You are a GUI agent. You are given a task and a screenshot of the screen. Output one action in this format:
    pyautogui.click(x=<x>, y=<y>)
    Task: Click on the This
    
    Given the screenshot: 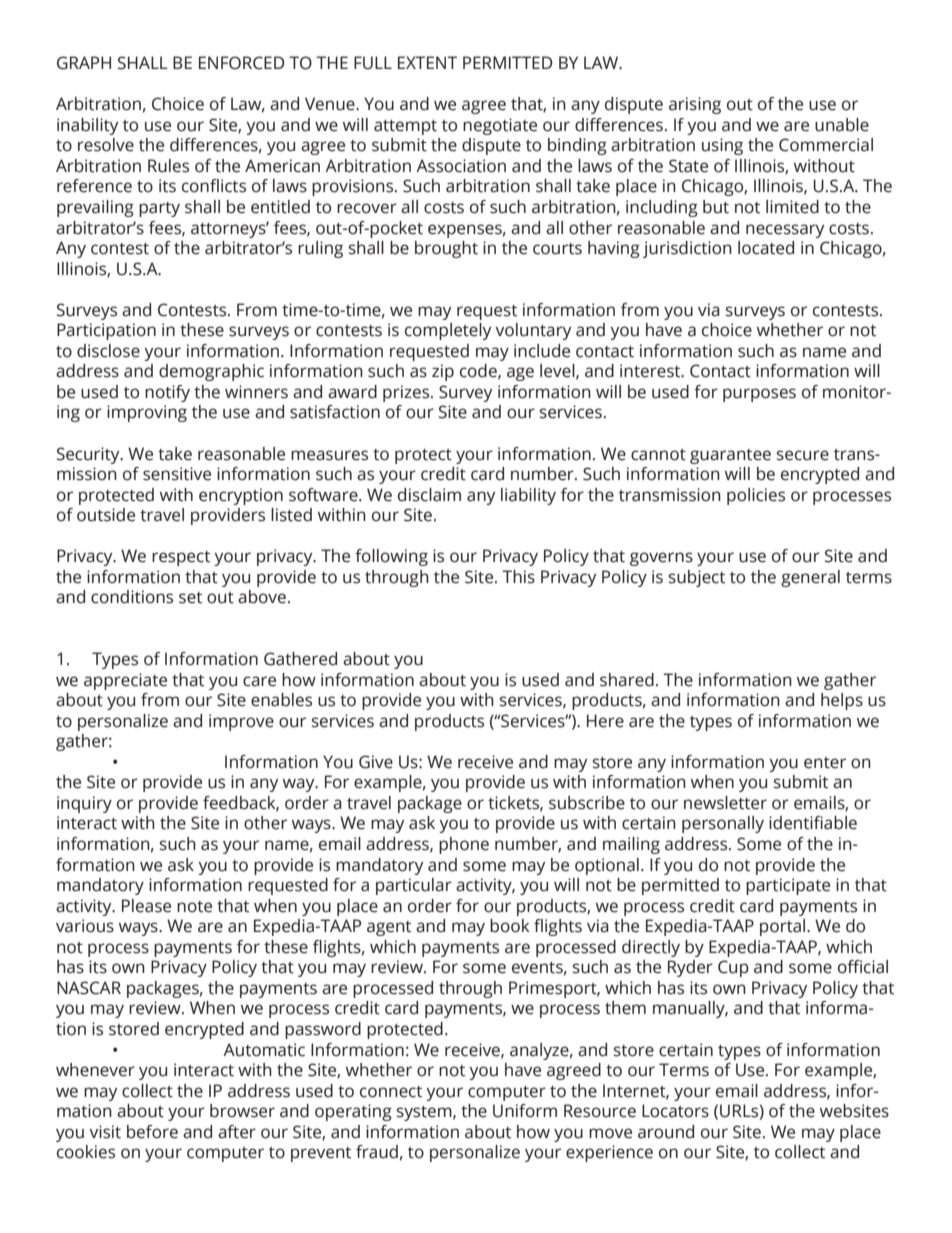 What is the action you would take?
    pyautogui.click(x=518, y=577)
